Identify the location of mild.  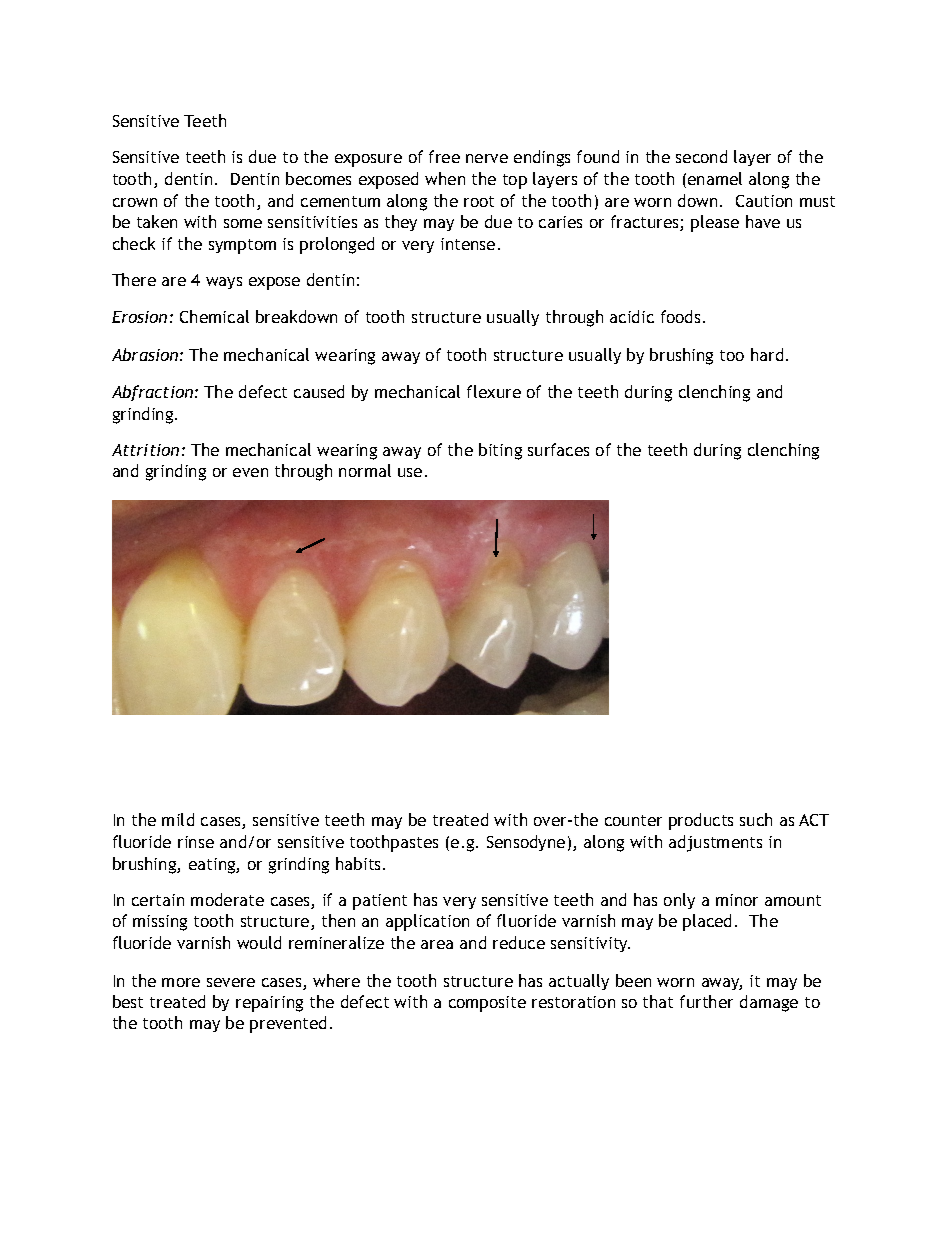
(178, 819).
